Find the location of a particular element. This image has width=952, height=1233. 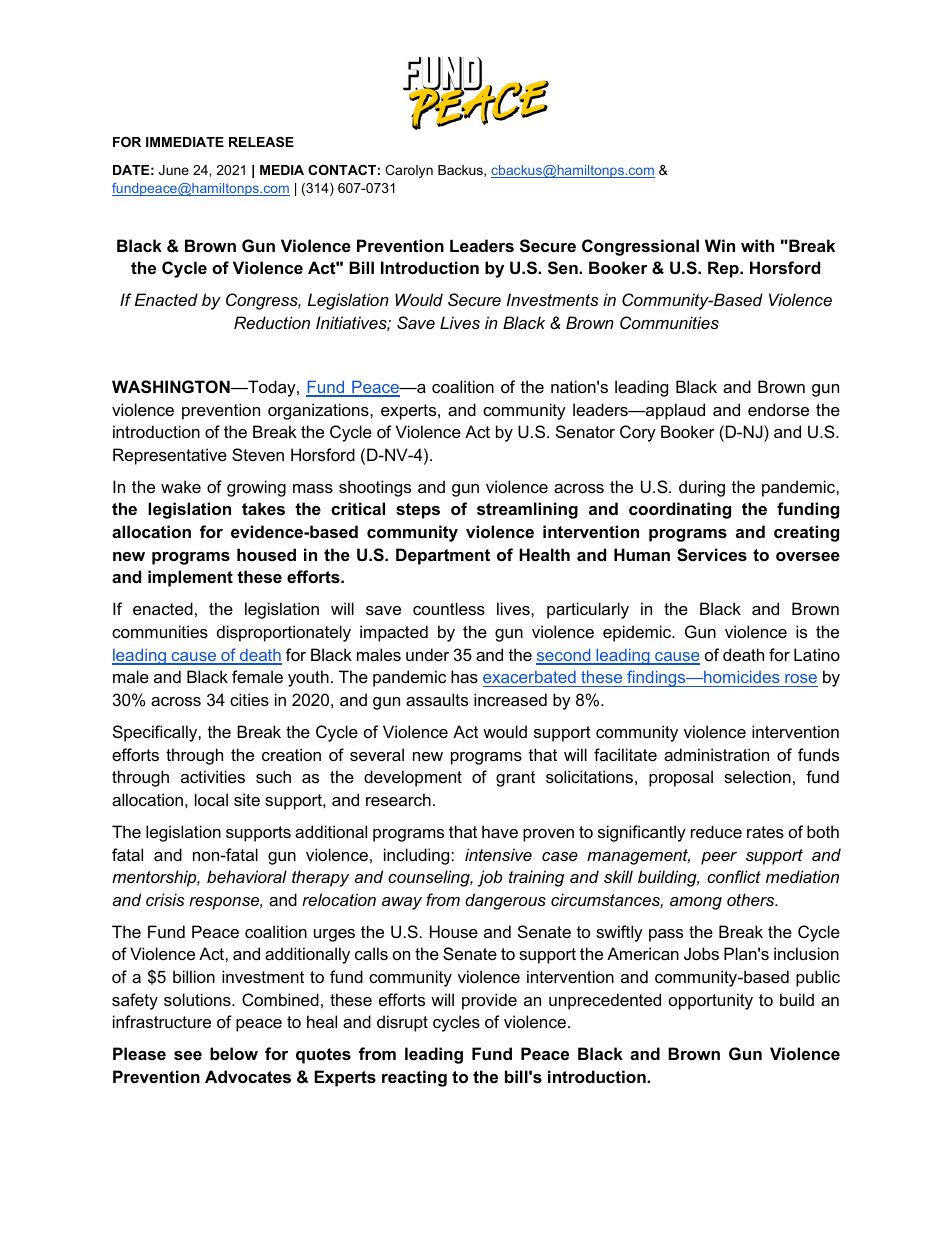

June is located at coordinates (174, 170).
